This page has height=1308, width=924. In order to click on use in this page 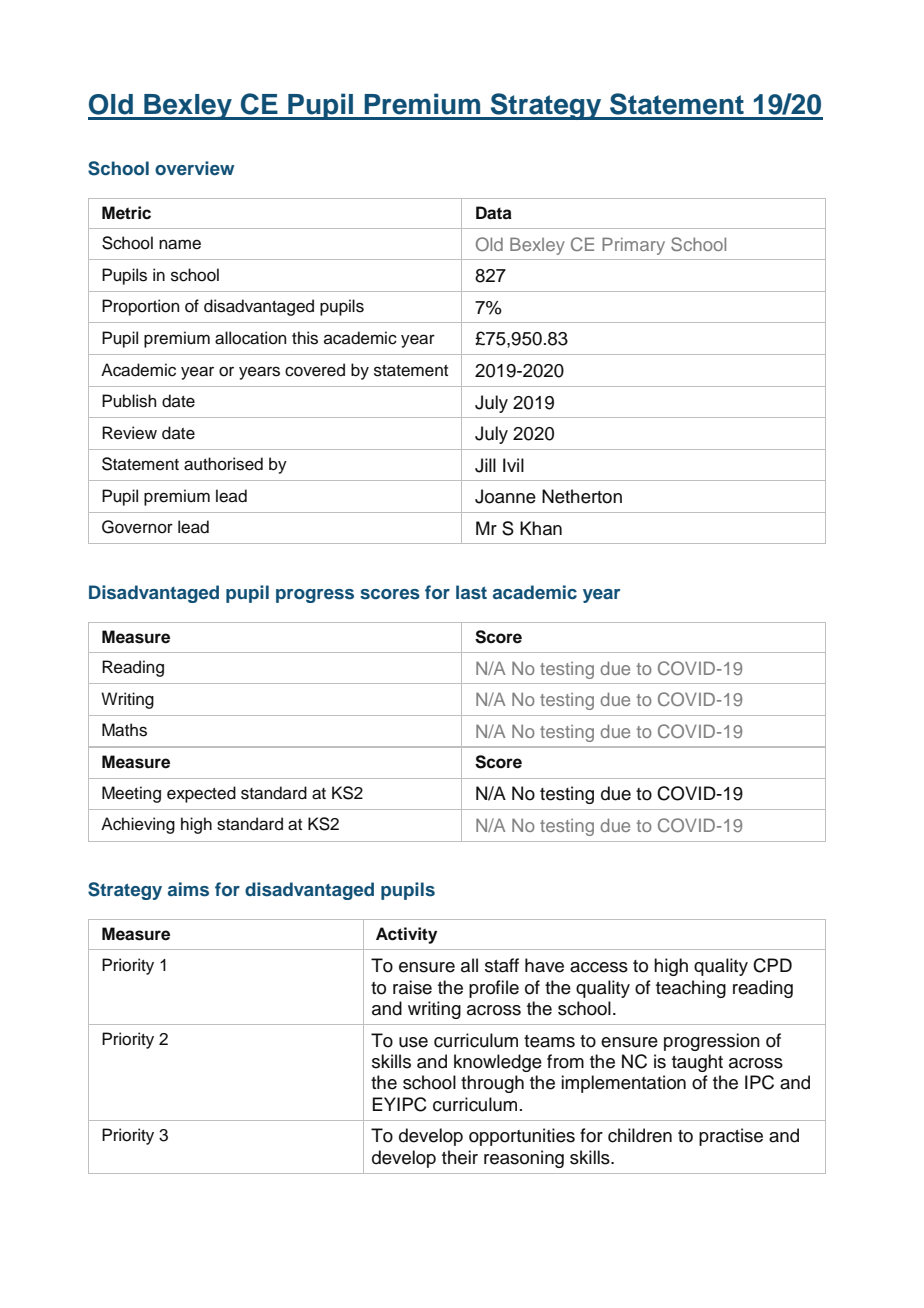, I will do `click(413, 1042)`.
